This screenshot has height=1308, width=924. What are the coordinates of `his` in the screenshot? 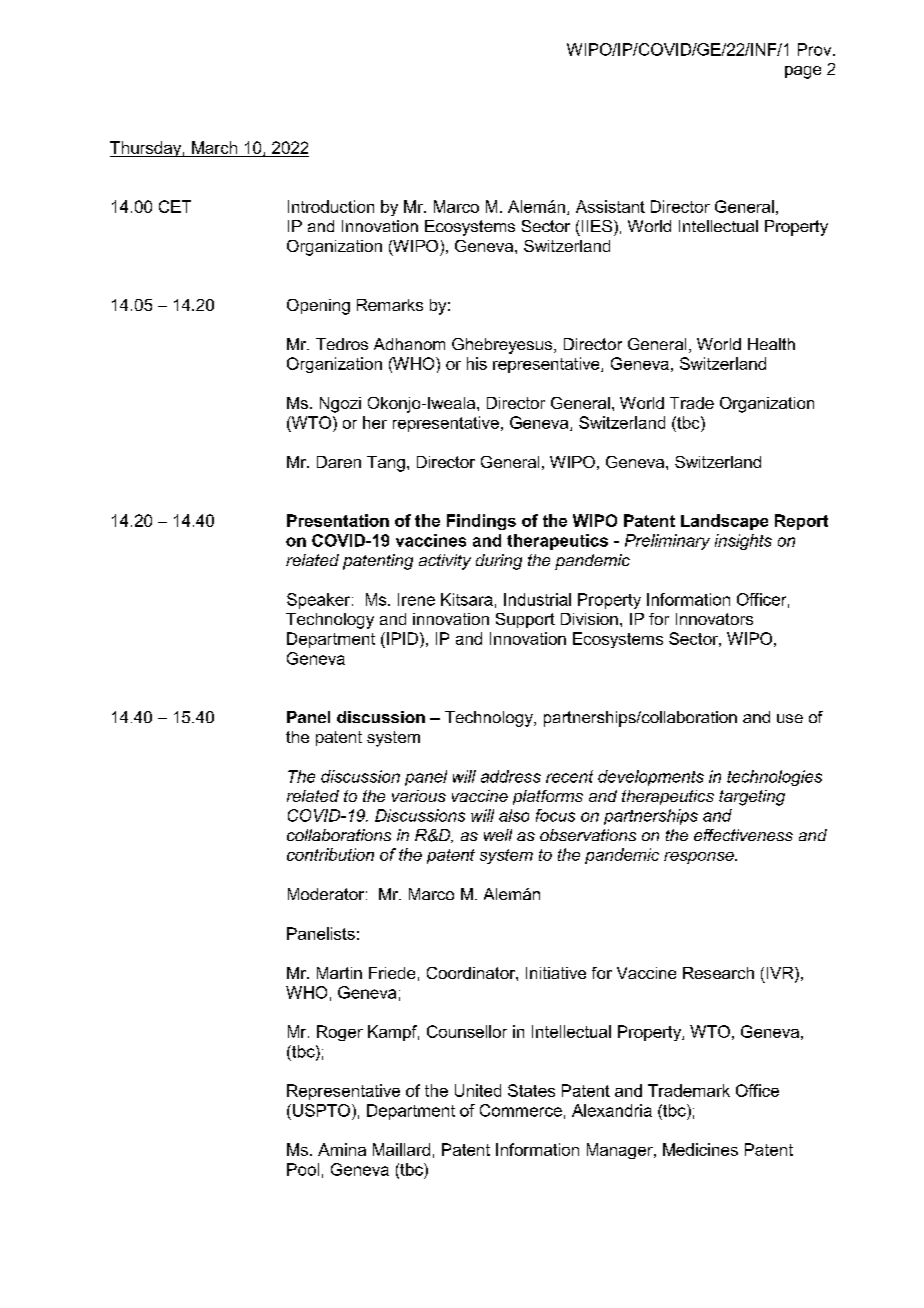 It's located at (477, 363).
